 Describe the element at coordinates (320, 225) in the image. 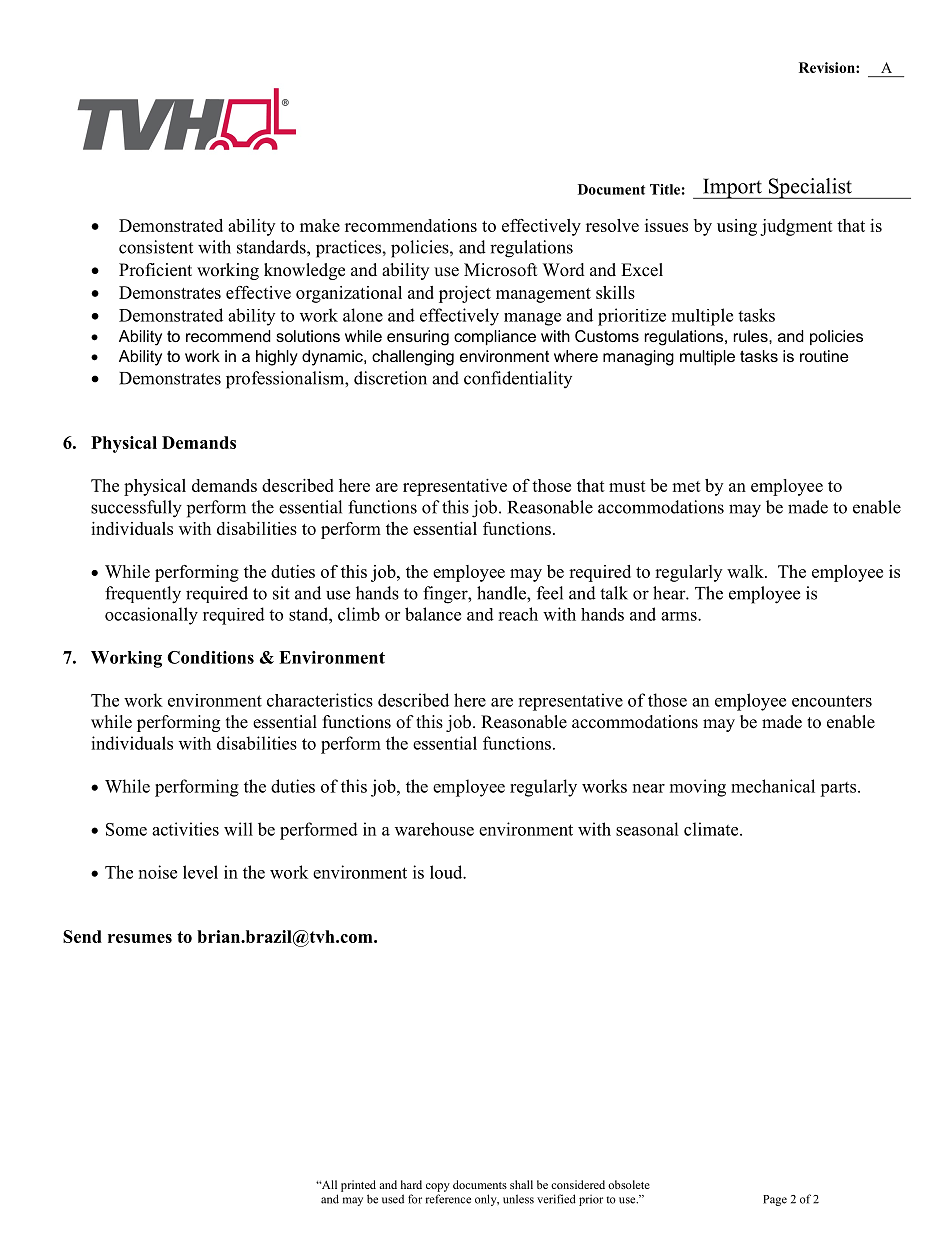

I see `make` at that location.
